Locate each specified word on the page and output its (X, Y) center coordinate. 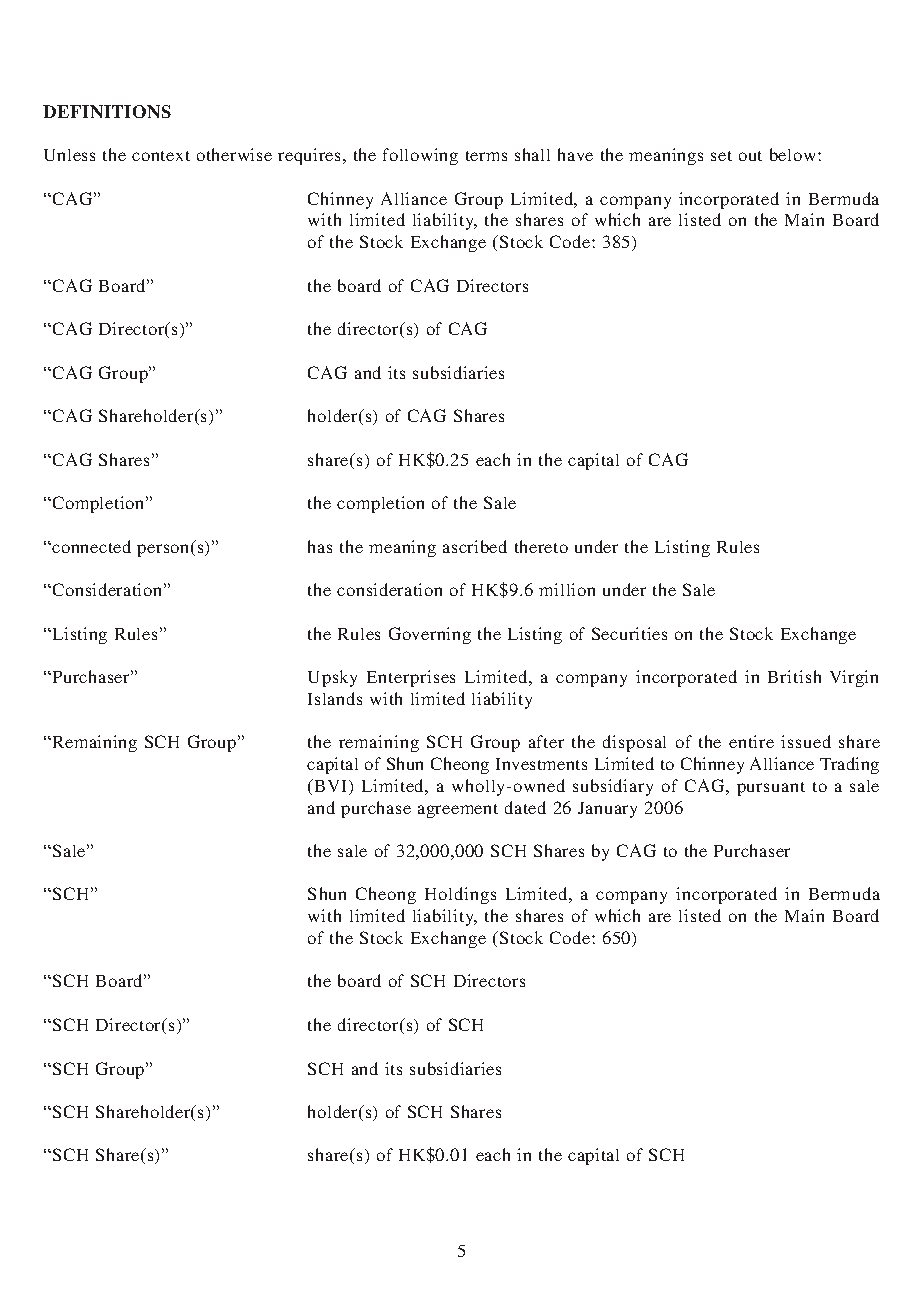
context (161, 156)
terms (486, 156)
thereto (541, 546)
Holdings (460, 895)
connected (91, 546)
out (750, 156)
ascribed (475, 546)
